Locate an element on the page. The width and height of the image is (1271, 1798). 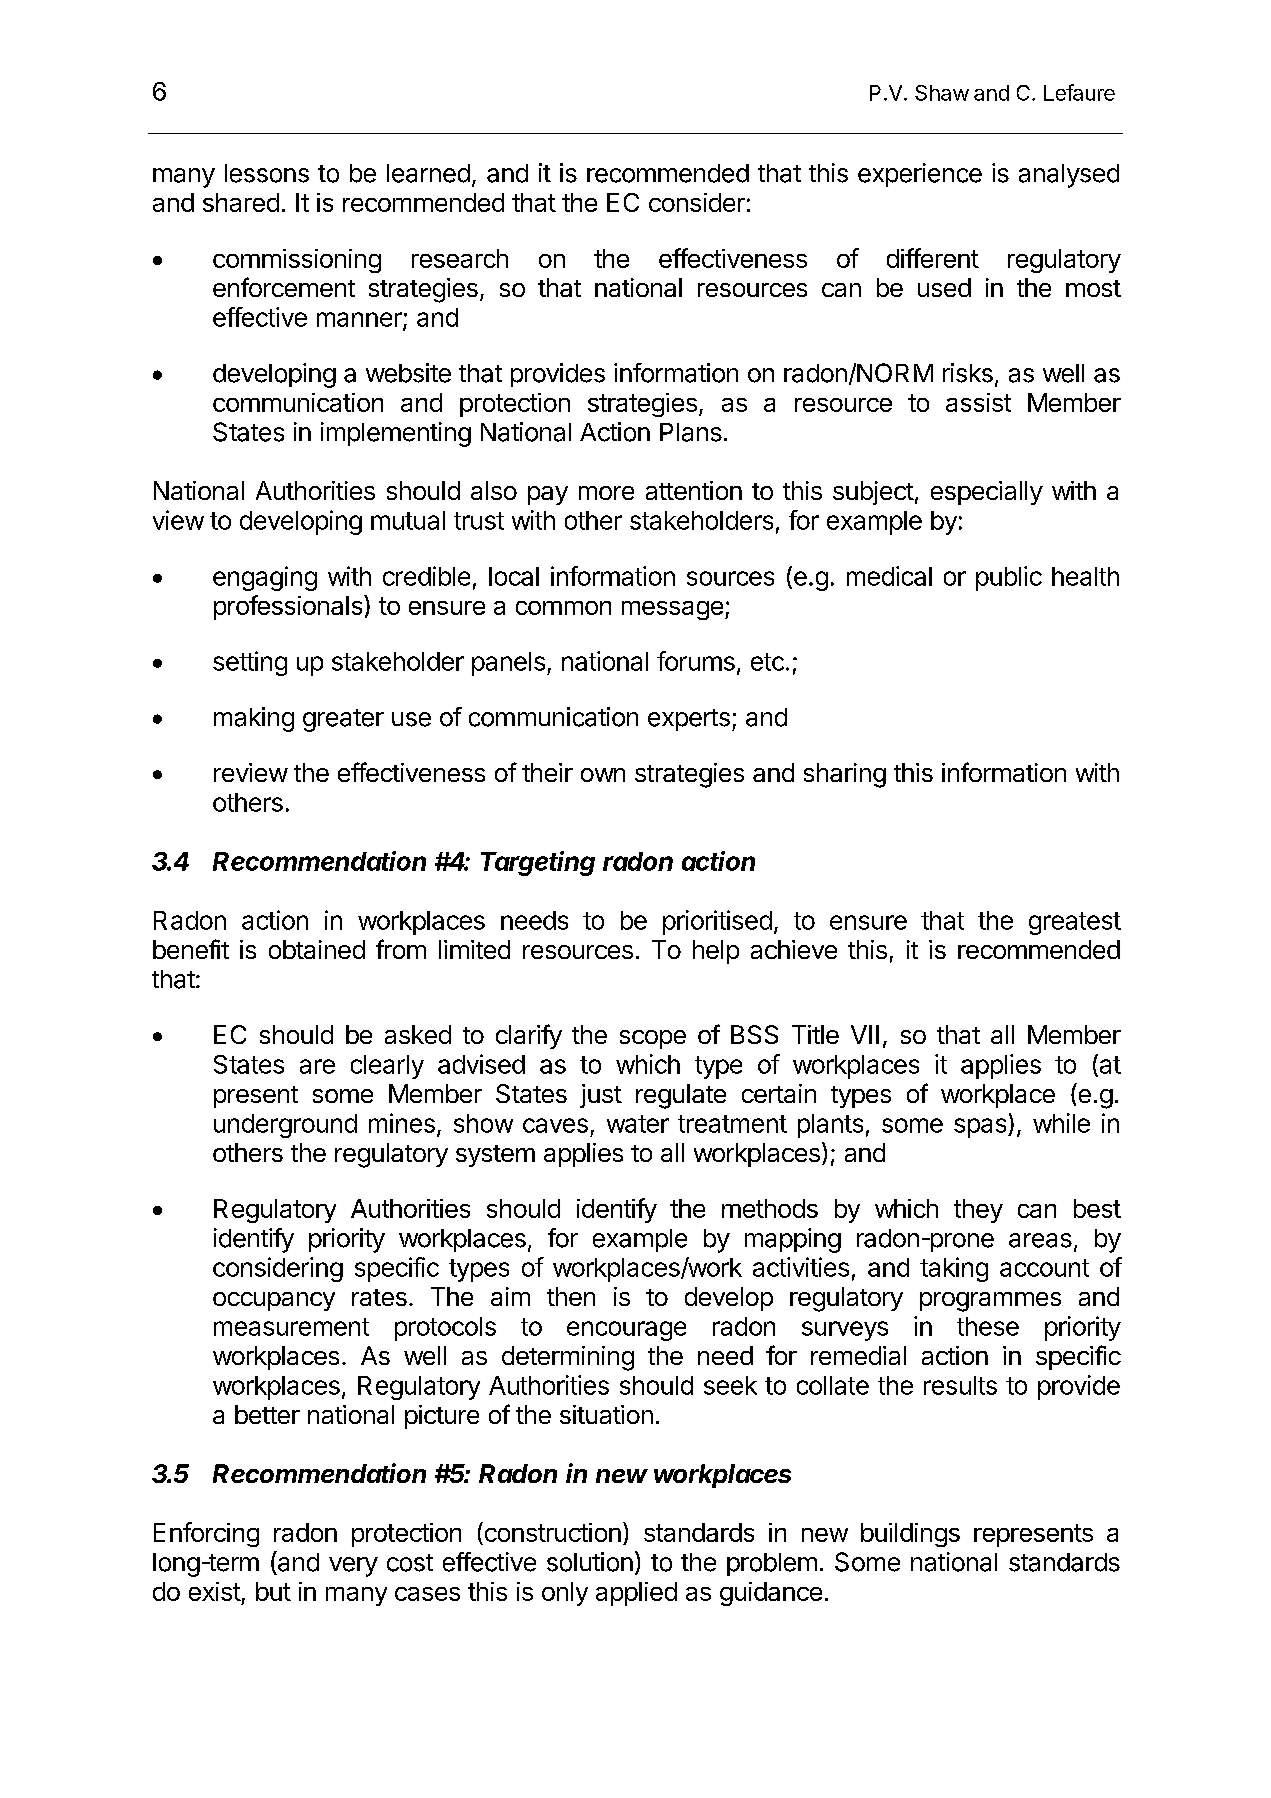
Shaw is located at coordinates (942, 93).
